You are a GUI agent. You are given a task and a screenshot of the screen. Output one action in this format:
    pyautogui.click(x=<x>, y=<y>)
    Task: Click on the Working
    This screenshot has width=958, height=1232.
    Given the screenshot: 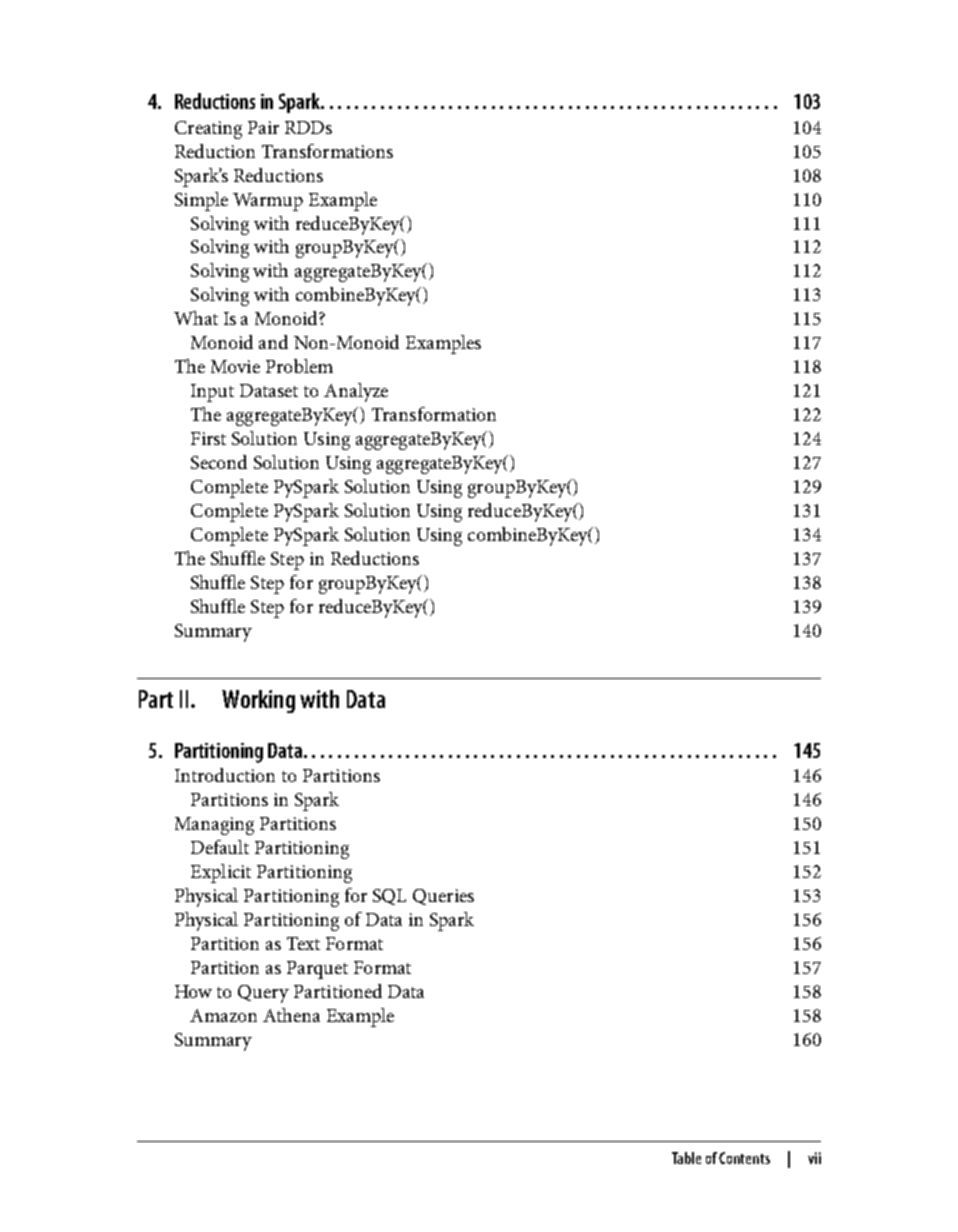 What is the action you would take?
    pyautogui.click(x=258, y=701)
